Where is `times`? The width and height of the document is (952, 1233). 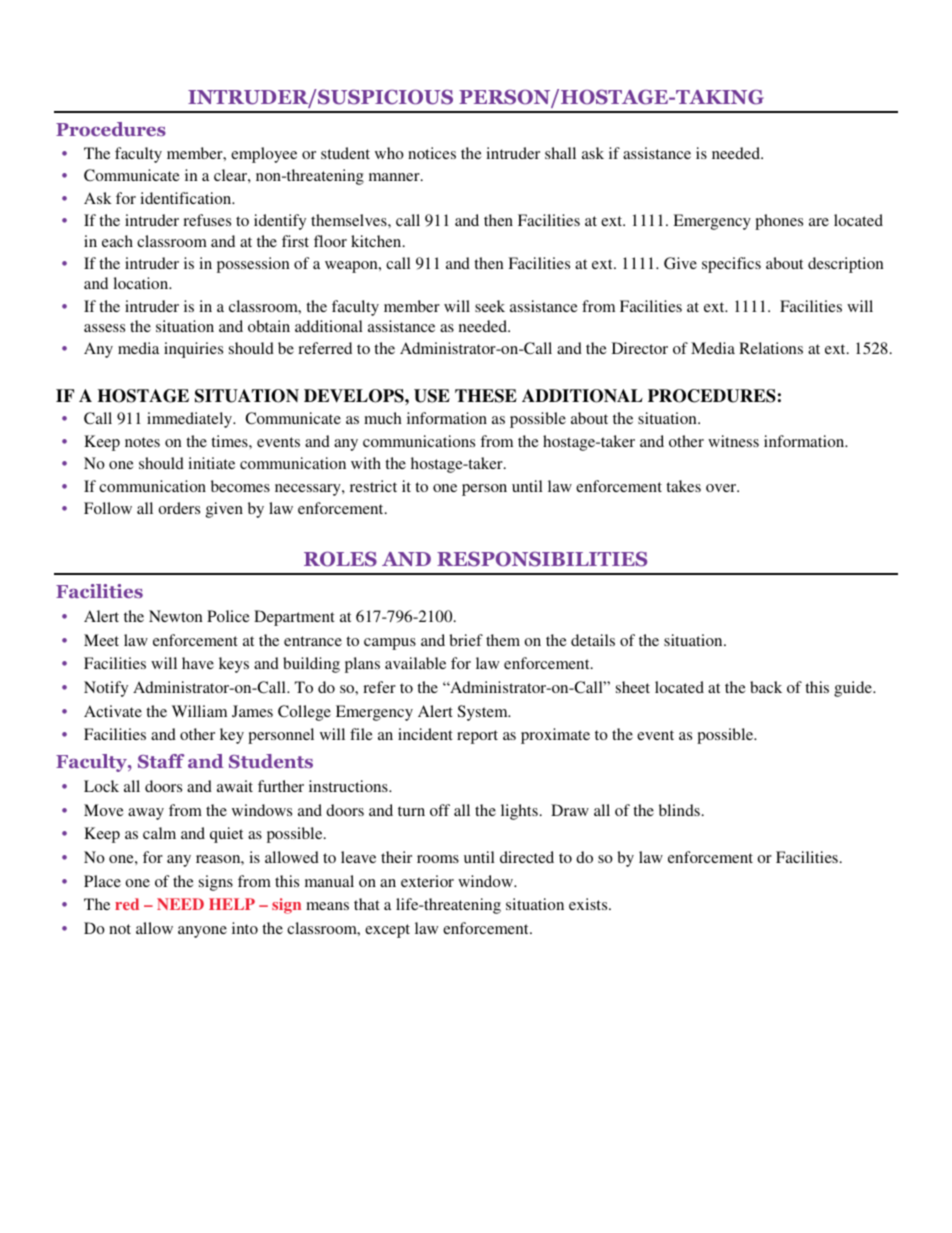
times is located at coordinates (230, 441).
